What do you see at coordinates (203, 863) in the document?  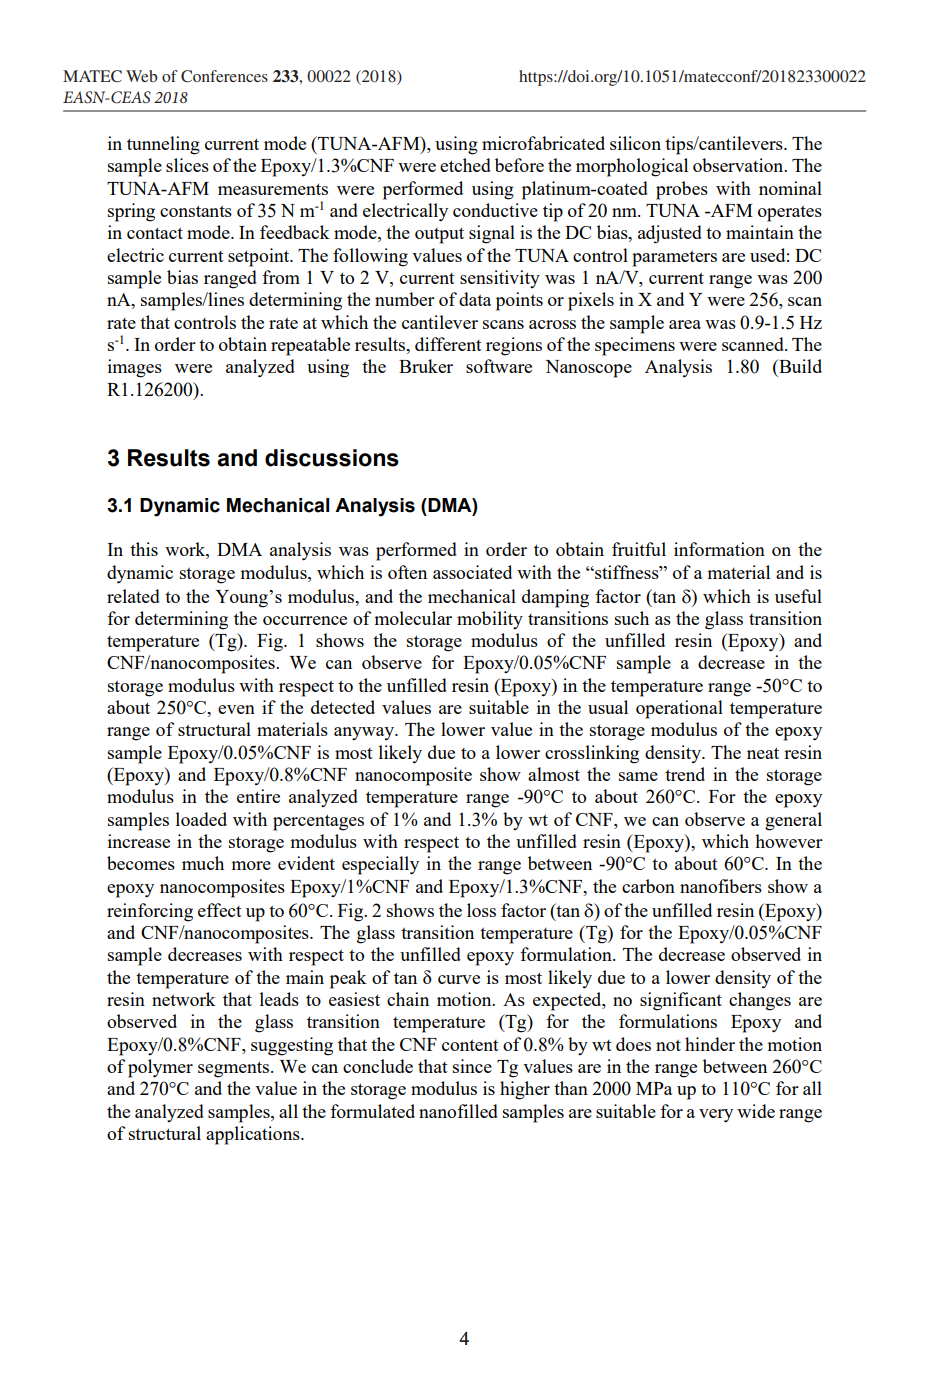 I see `much` at bounding box center [203, 863].
